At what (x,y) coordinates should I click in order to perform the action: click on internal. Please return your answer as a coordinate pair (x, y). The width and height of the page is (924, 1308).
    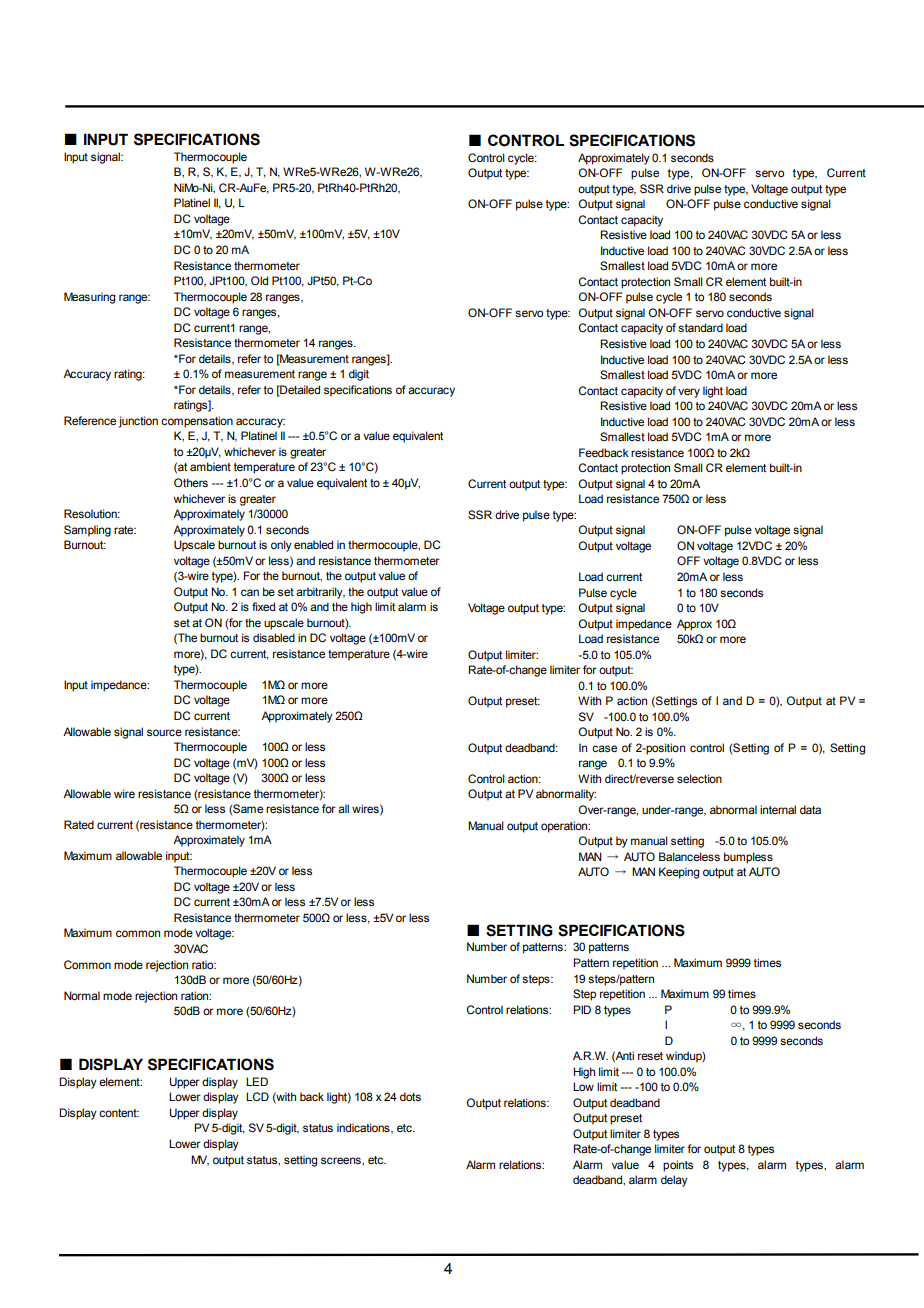
    Looking at the image, I should click on (778, 809).
